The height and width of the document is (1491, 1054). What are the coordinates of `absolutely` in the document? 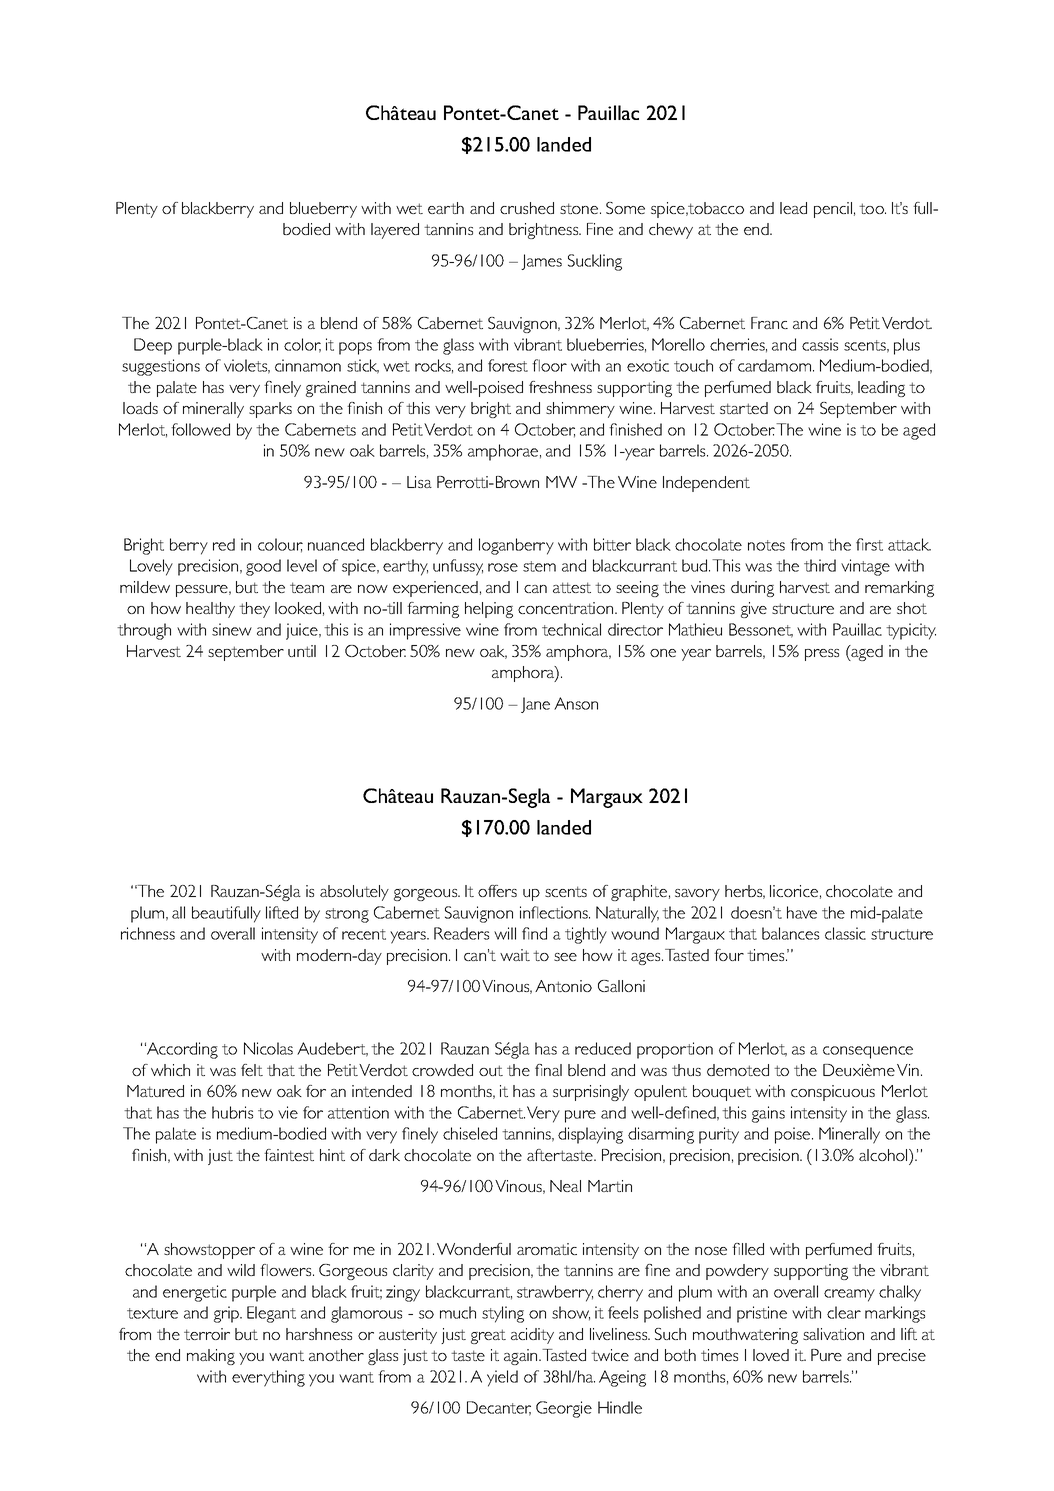 It's located at (354, 893).
